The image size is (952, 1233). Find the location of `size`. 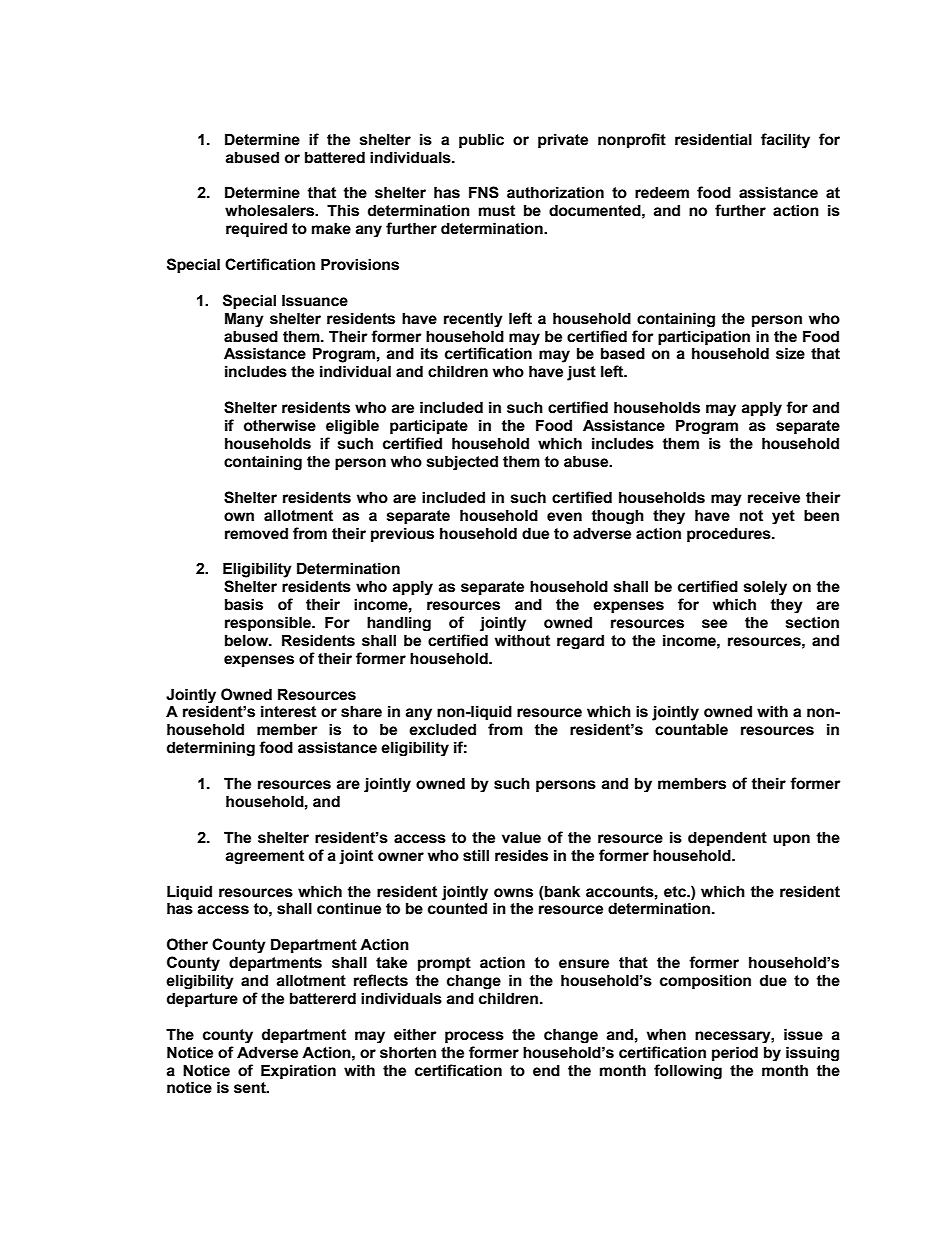

size is located at coordinates (790, 353).
